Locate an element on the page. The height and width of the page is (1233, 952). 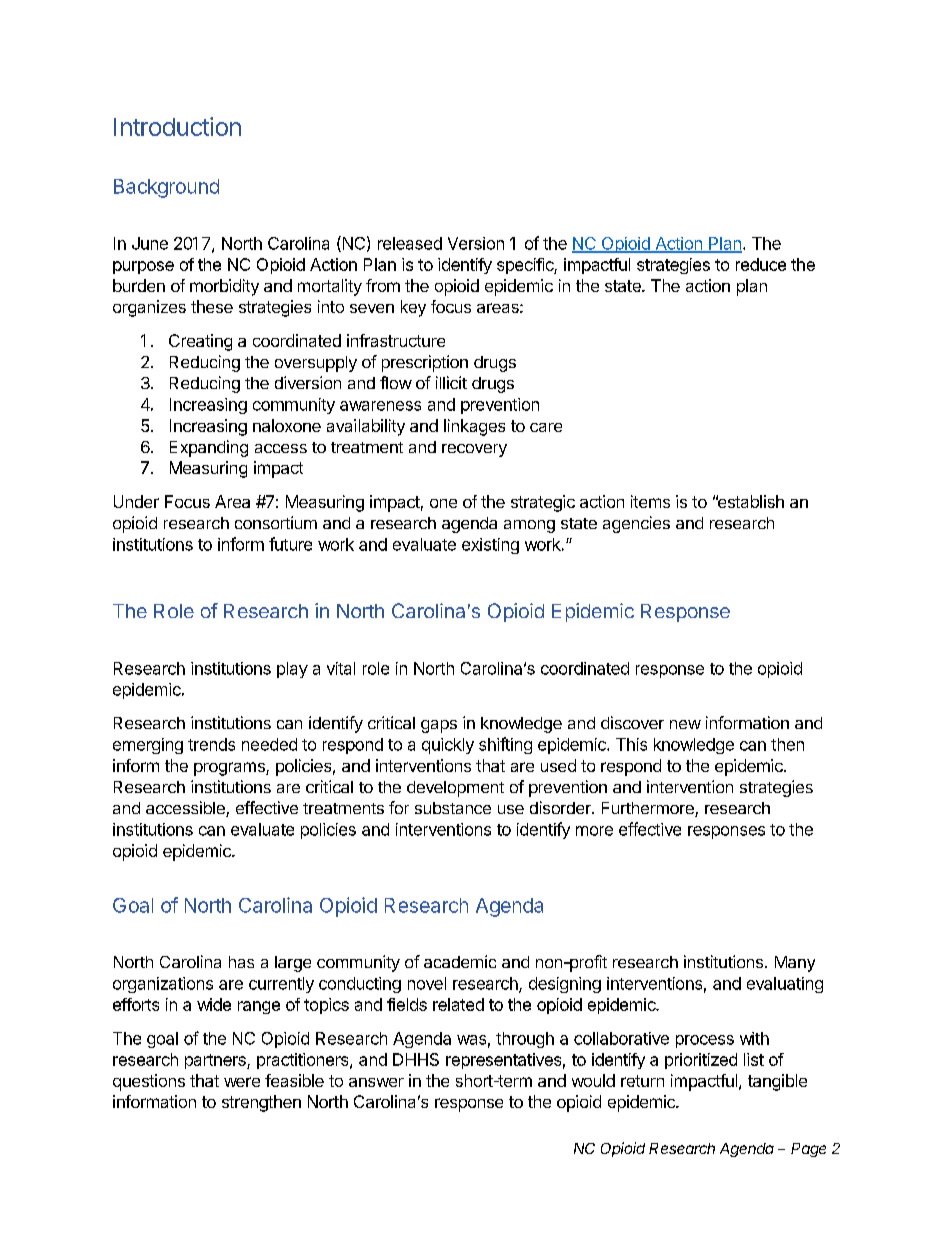
Many is located at coordinates (795, 964).
